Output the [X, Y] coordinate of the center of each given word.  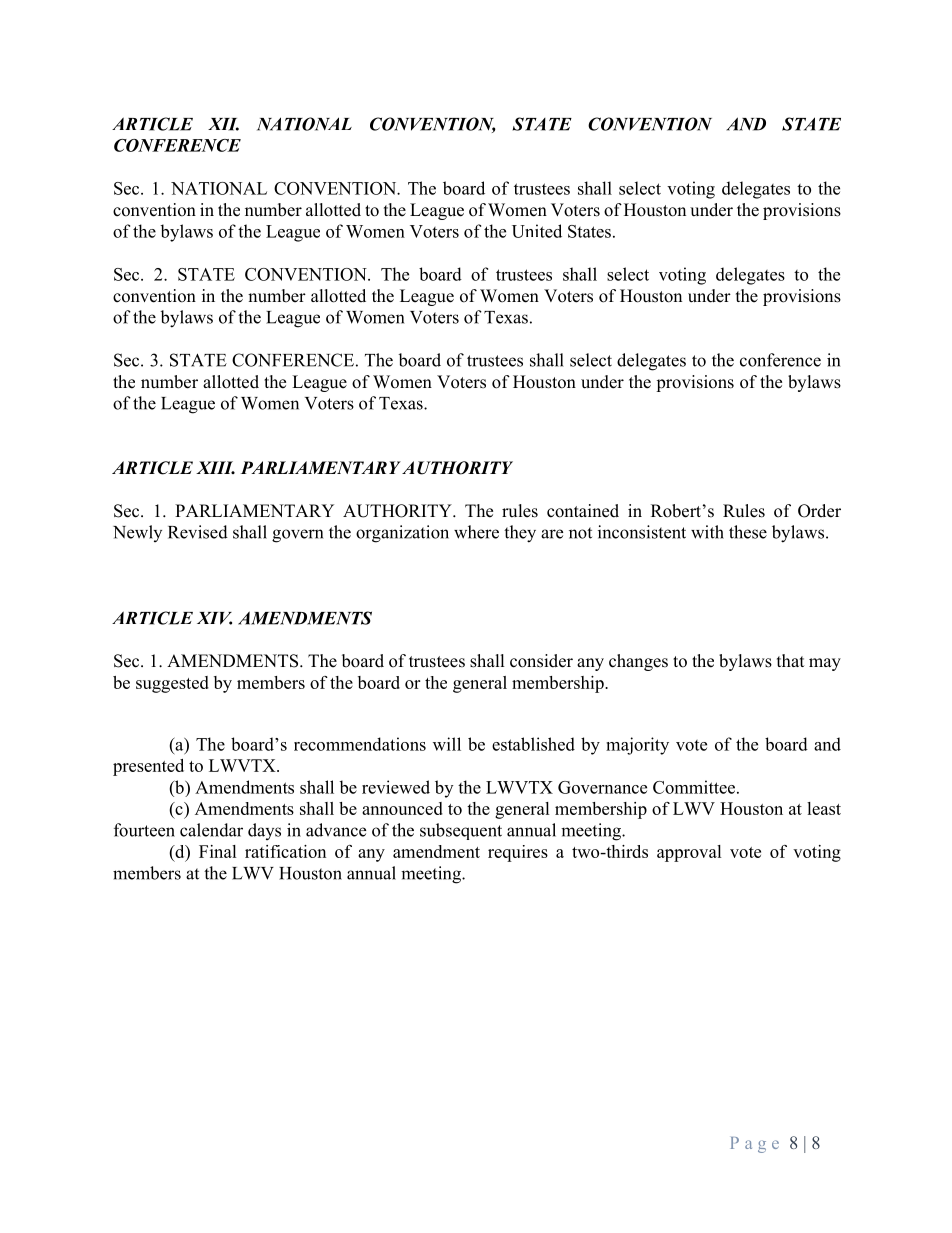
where [476, 532]
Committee [694, 787]
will [447, 744]
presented [148, 767]
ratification [285, 851]
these [748, 532]
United [537, 231]
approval [689, 853]
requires [518, 853]
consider [541, 661]
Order [819, 511]
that [790, 660]
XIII [215, 467]
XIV [214, 618]
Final [218, 851]
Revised [198, 532]
